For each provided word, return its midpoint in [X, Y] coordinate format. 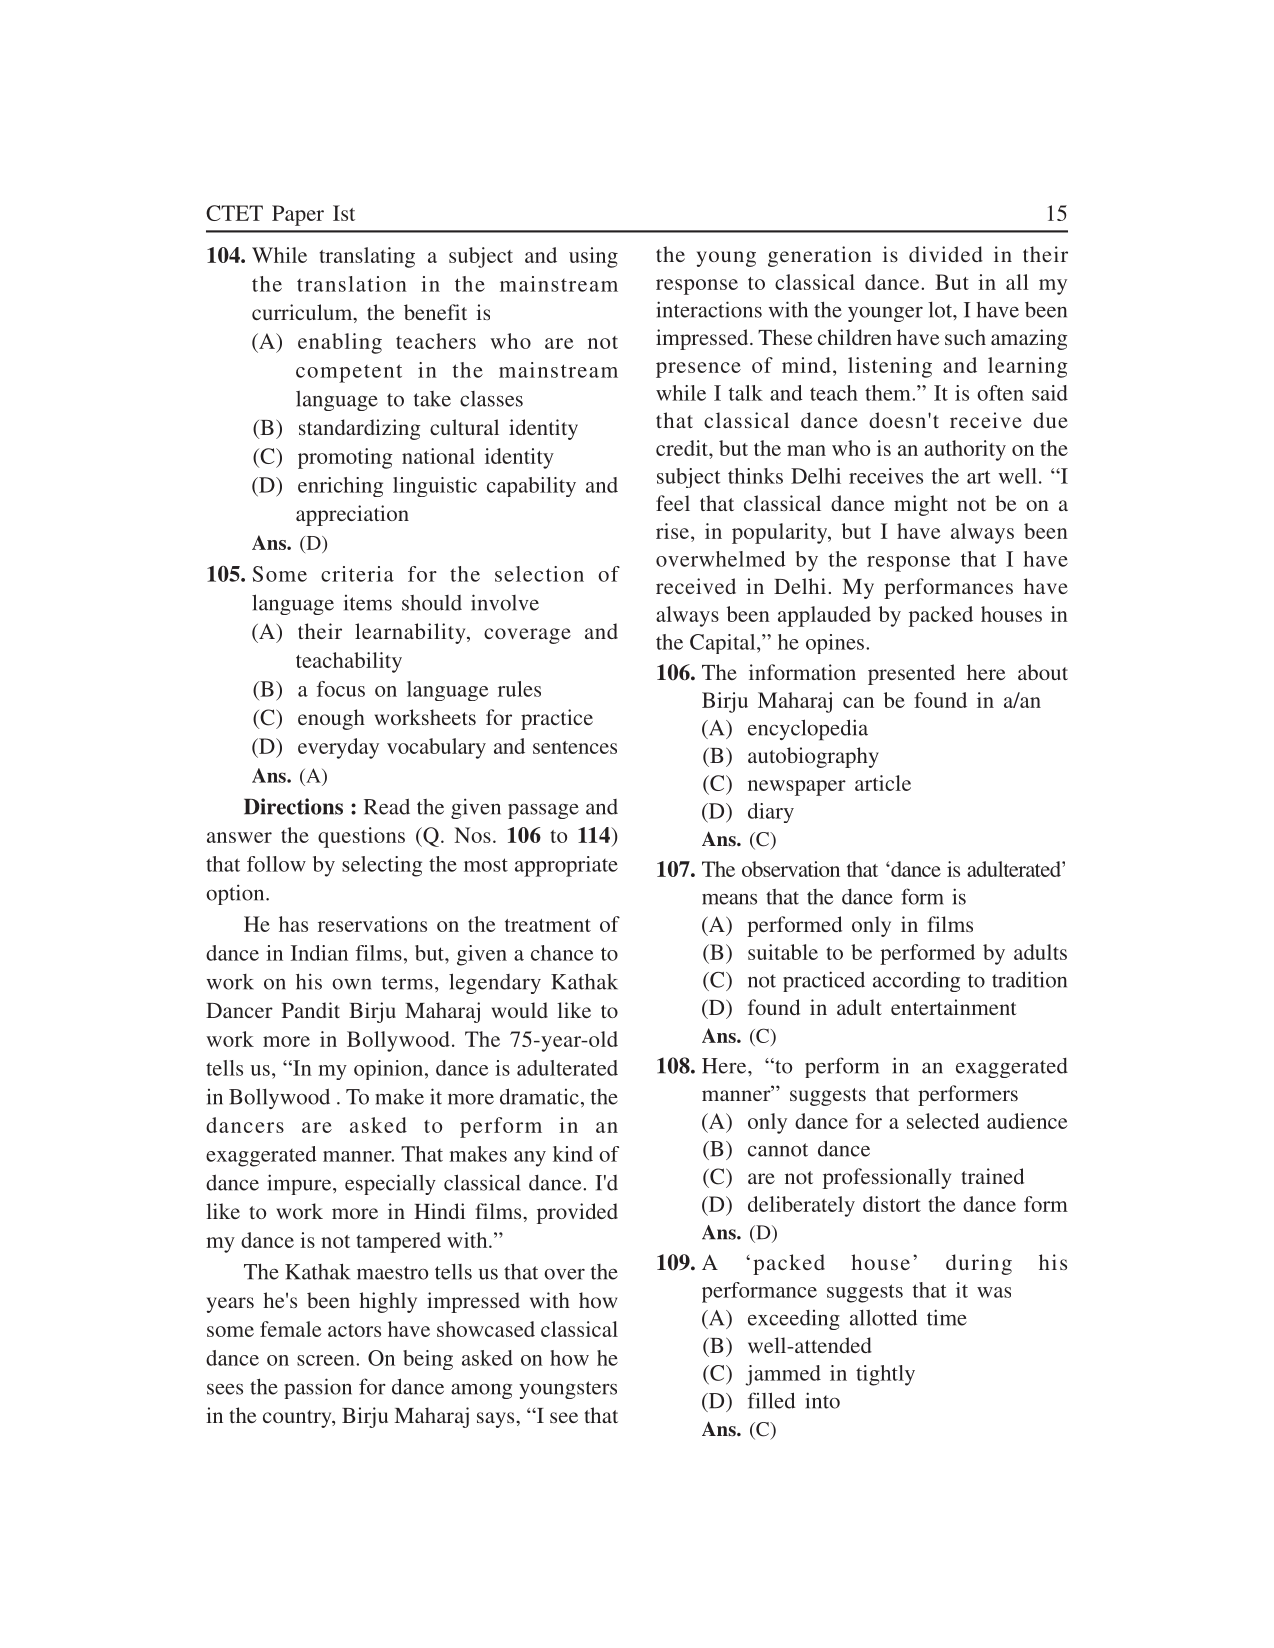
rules [519, 689]
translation [352, 284]
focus [341, 689]
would [519, 1010]
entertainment [954, 1007]
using [593, 257]
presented [911, 674]
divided [946, 254]
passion [318, 1388]
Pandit [311, 1010]
